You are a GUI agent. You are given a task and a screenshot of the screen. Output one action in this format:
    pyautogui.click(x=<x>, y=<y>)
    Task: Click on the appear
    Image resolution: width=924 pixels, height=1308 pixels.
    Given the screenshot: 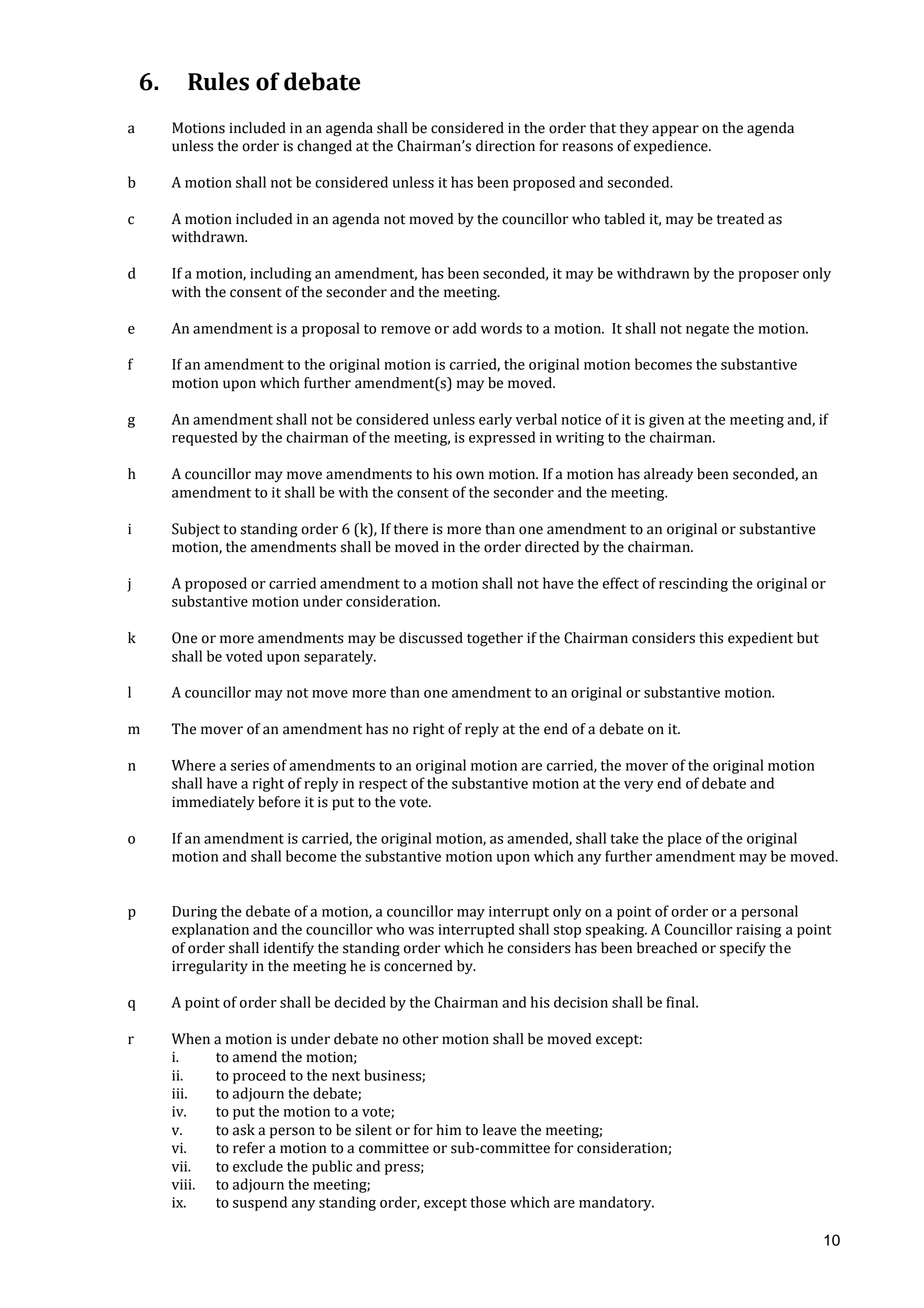 What is the action you would take?
    pyautogui.click(x=675, y=131)
